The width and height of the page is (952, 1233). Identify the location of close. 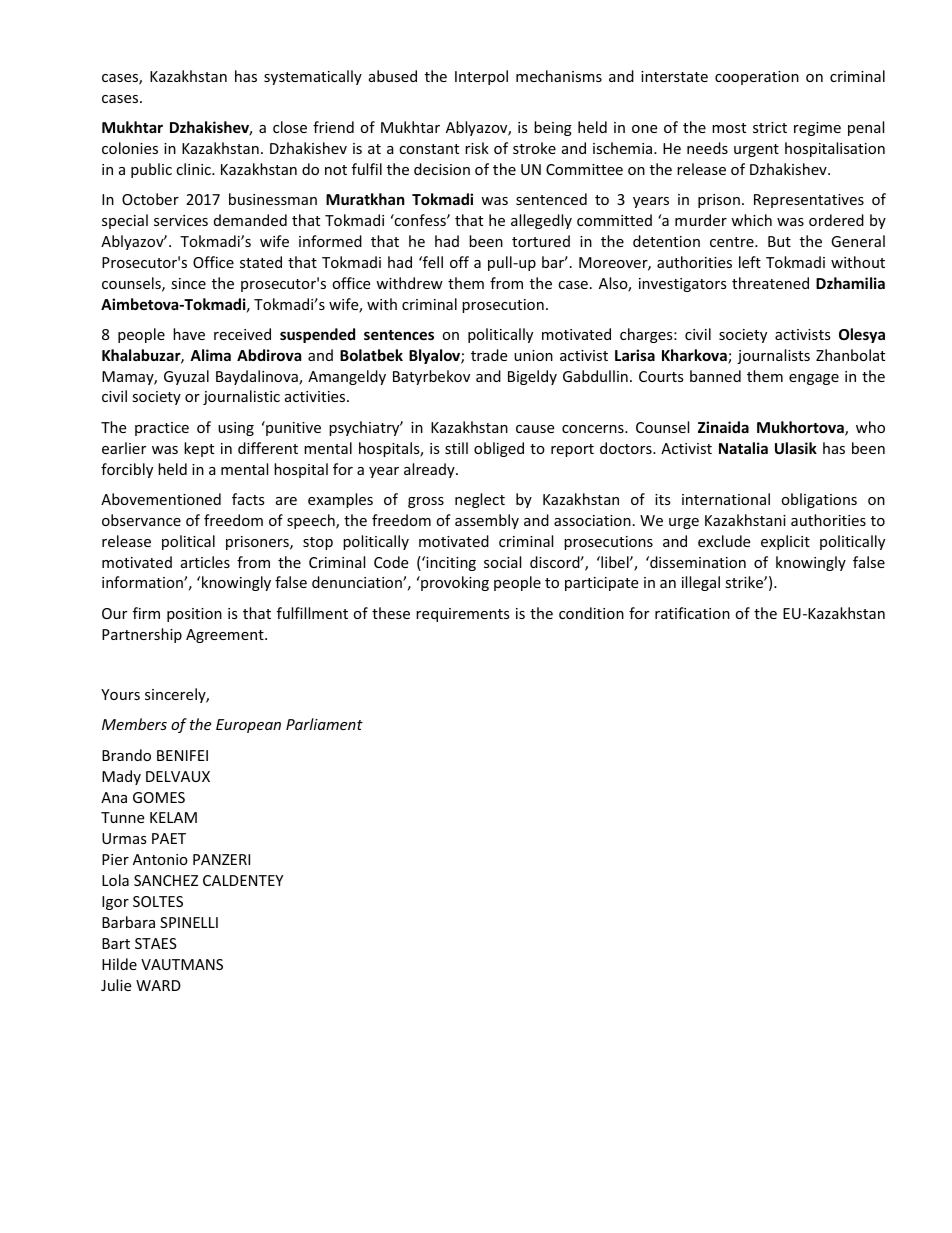
(290, 127).
